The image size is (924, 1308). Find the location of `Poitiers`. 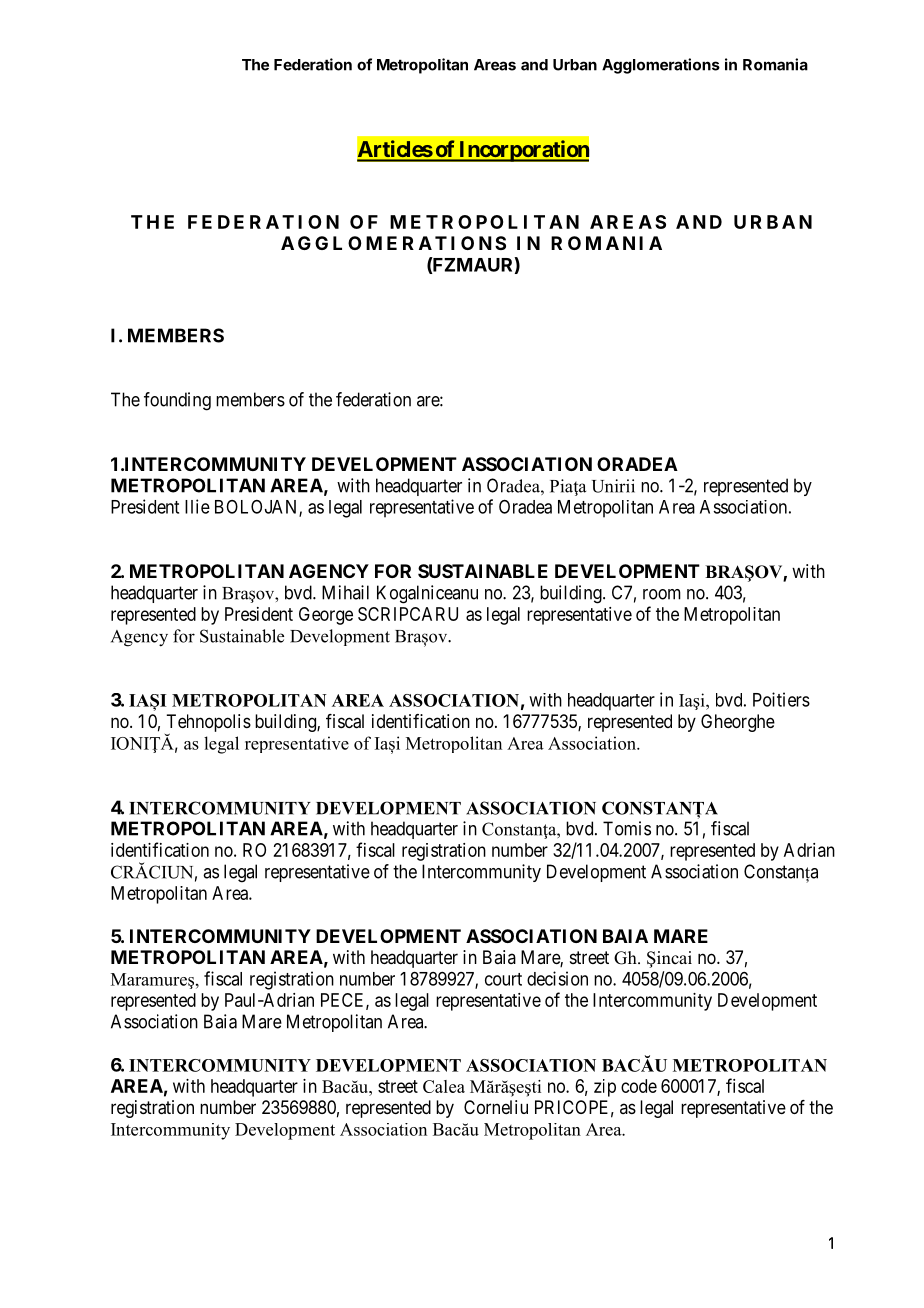

Poitiers is located at coordinates (781, 699).
